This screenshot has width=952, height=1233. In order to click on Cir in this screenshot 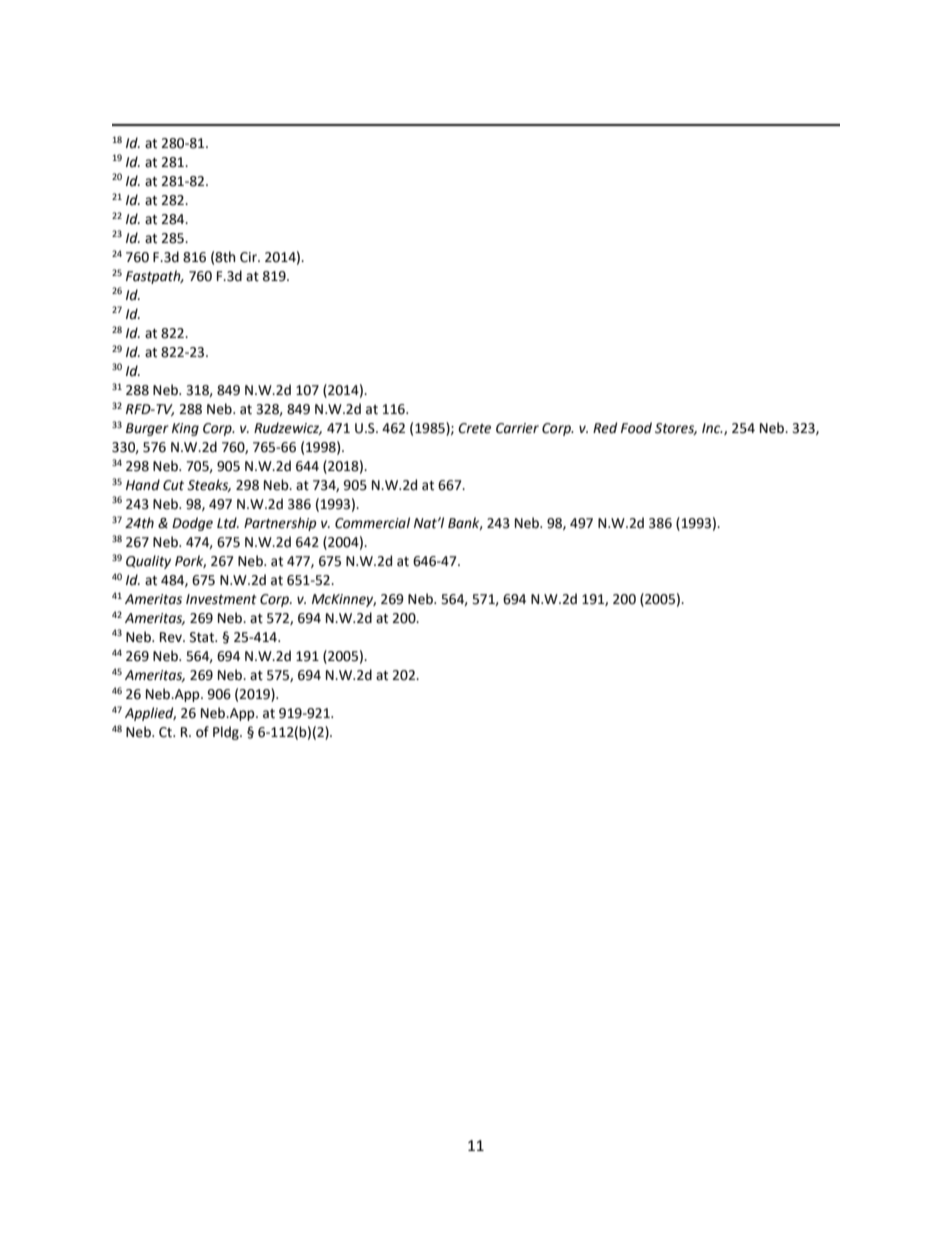, I will do `click(249, 257)`.
